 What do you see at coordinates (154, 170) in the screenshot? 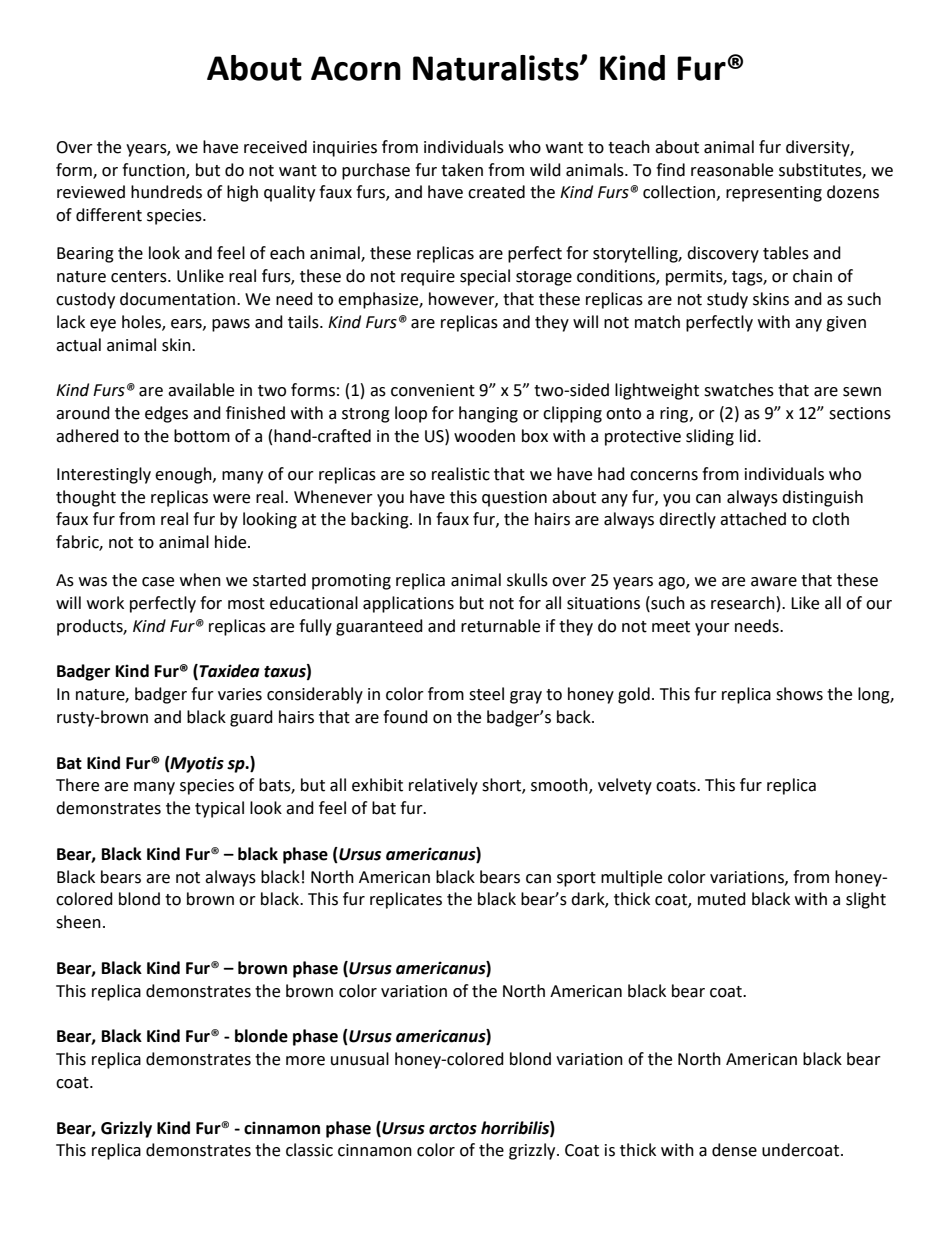
I see `function` at bounding box center [154, 170].
